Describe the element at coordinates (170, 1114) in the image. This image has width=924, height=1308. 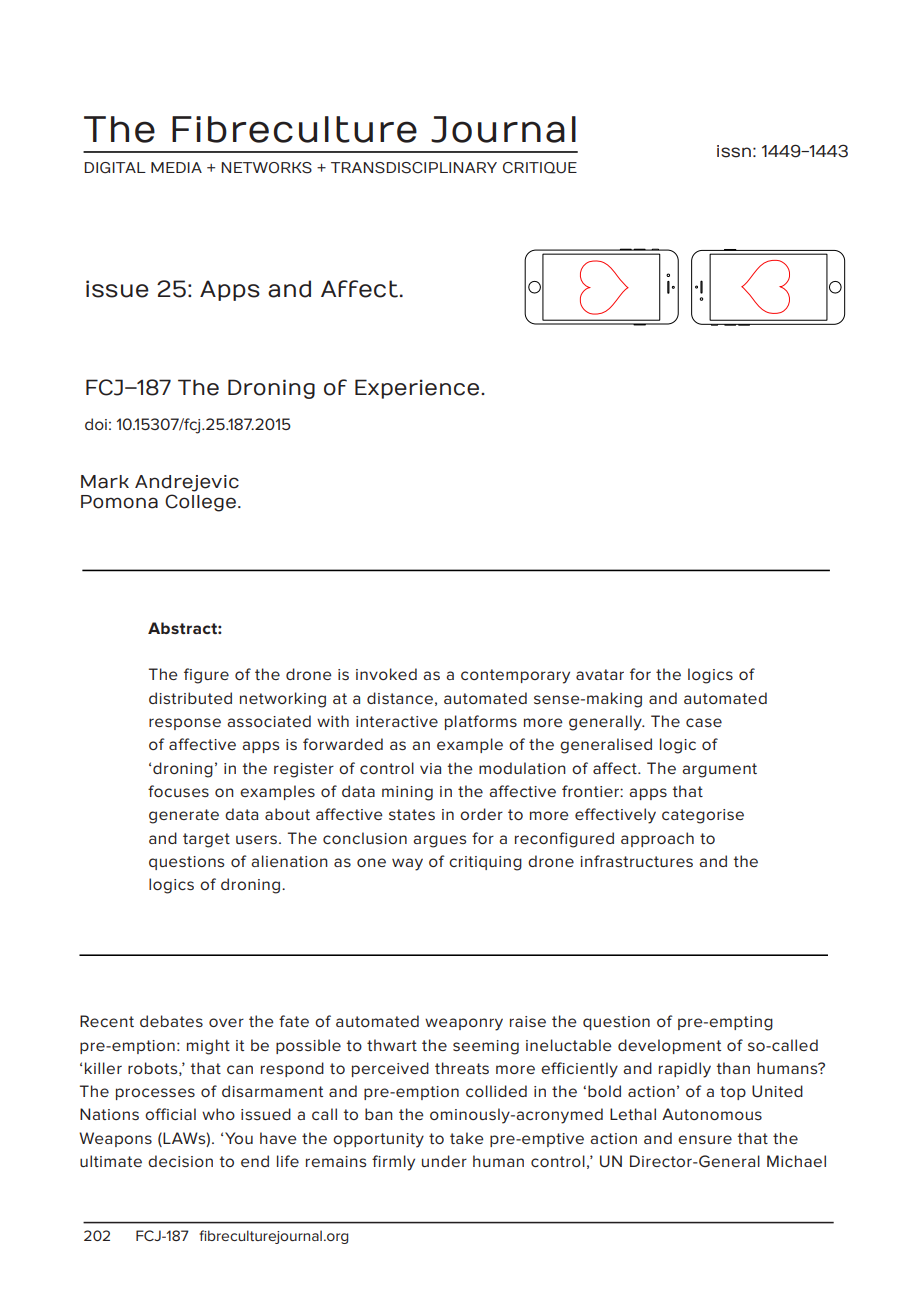
I see `official` at that location.
